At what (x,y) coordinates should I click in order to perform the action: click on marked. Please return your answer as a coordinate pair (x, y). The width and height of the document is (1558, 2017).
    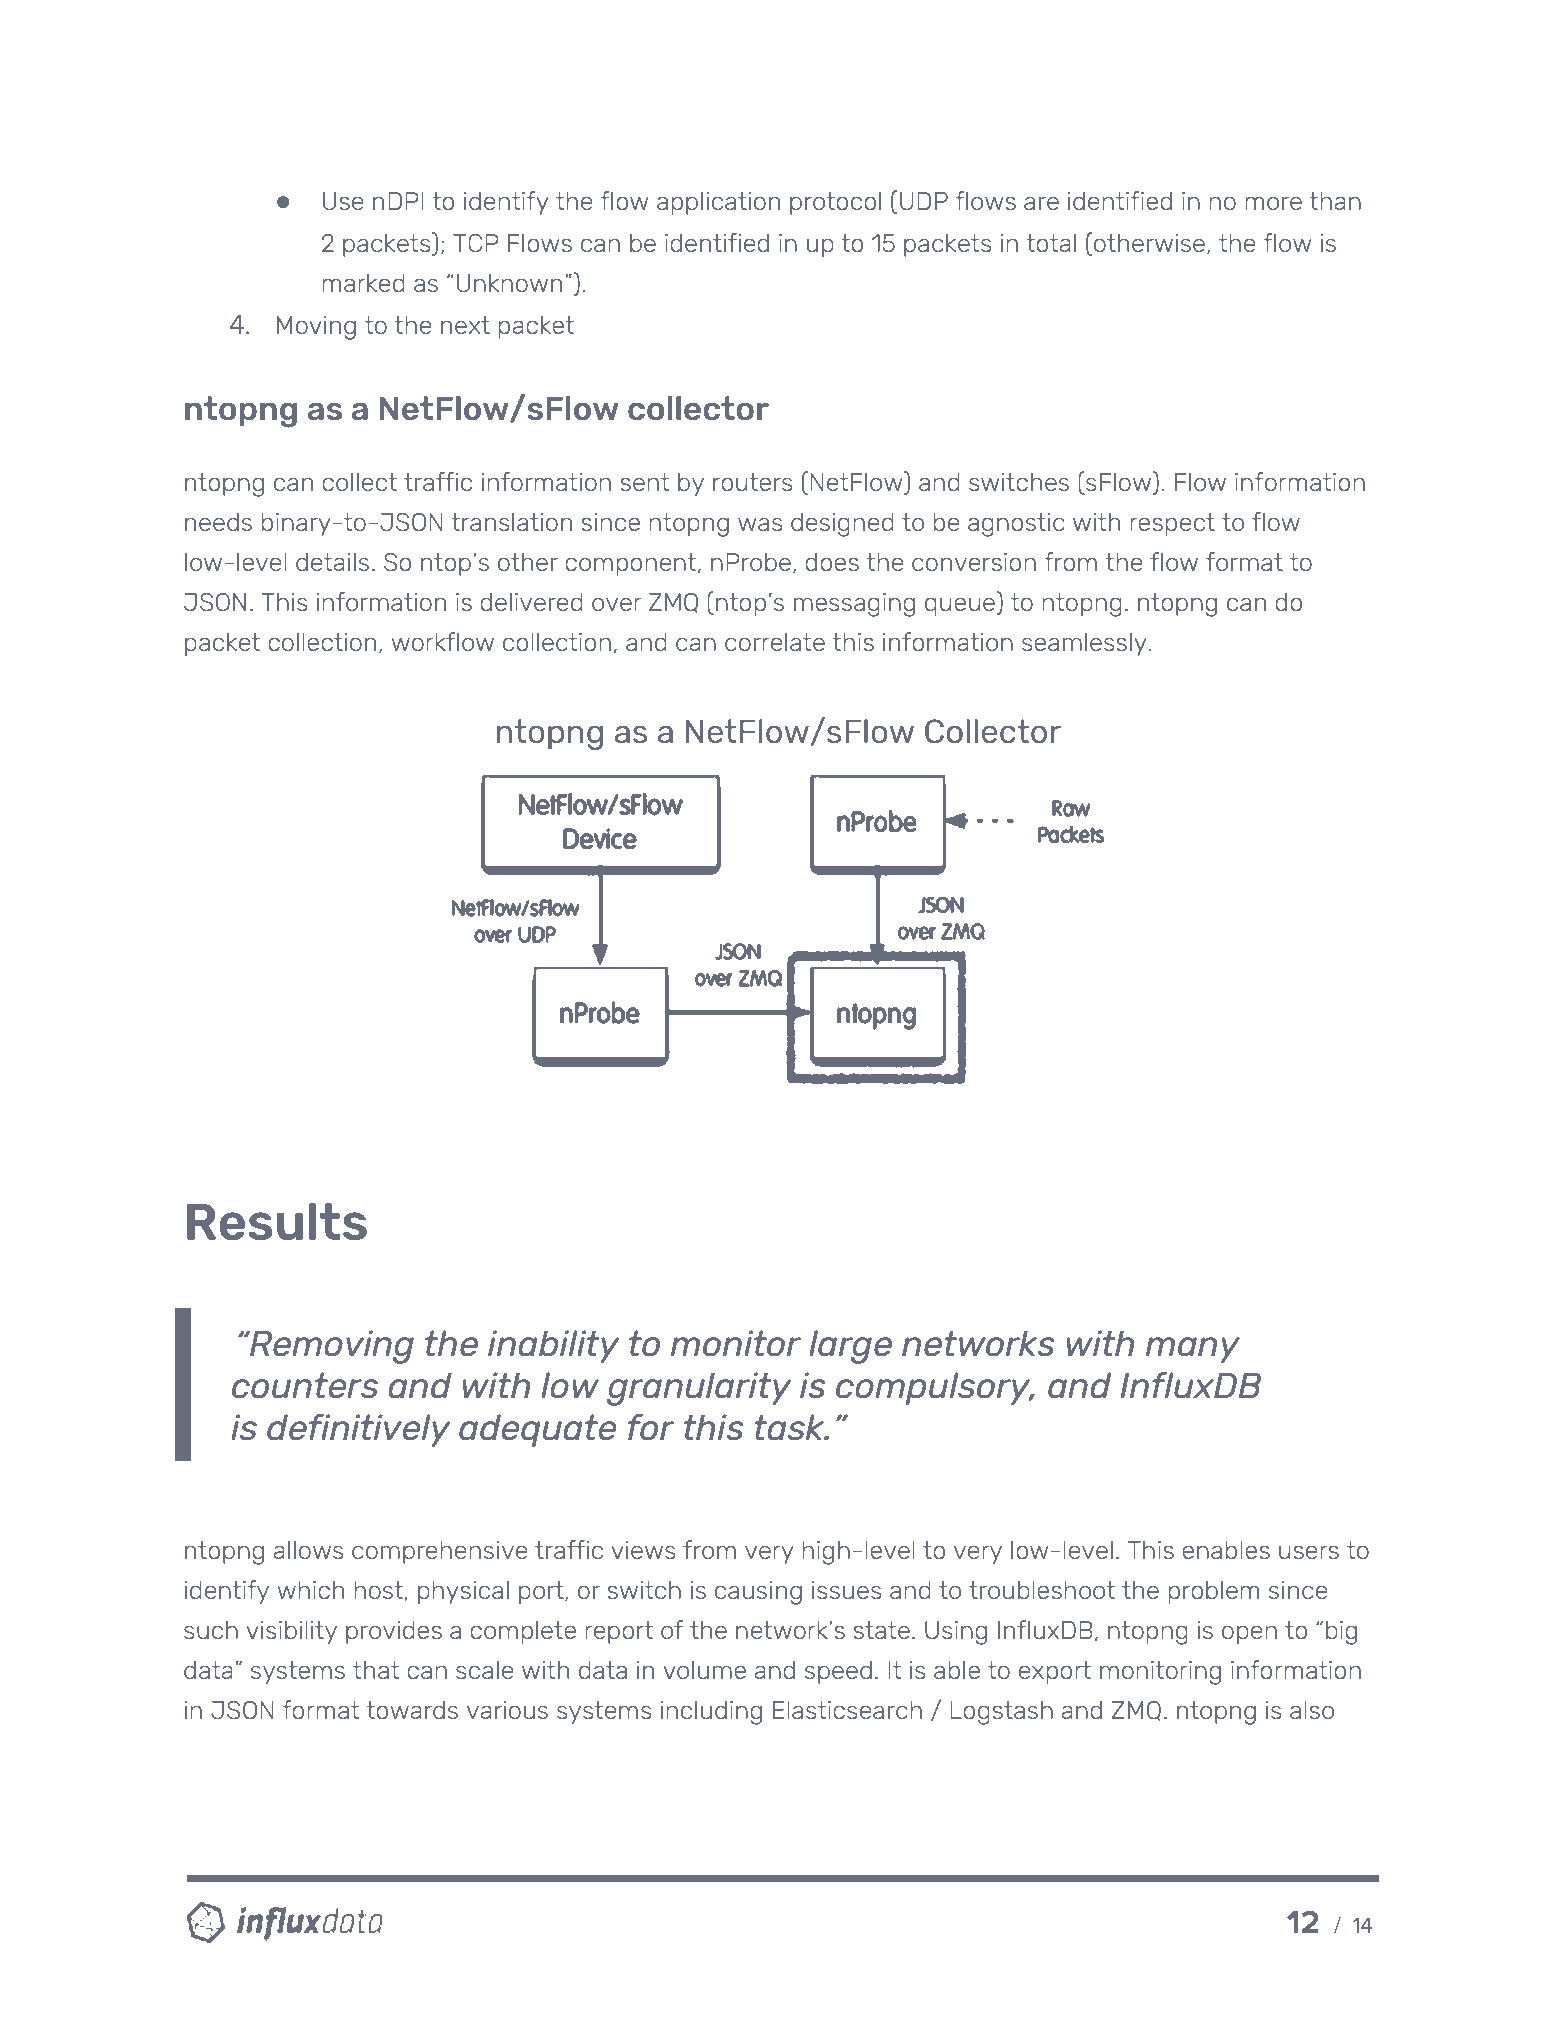
    Looking at the image, I should click on (363, 283).
